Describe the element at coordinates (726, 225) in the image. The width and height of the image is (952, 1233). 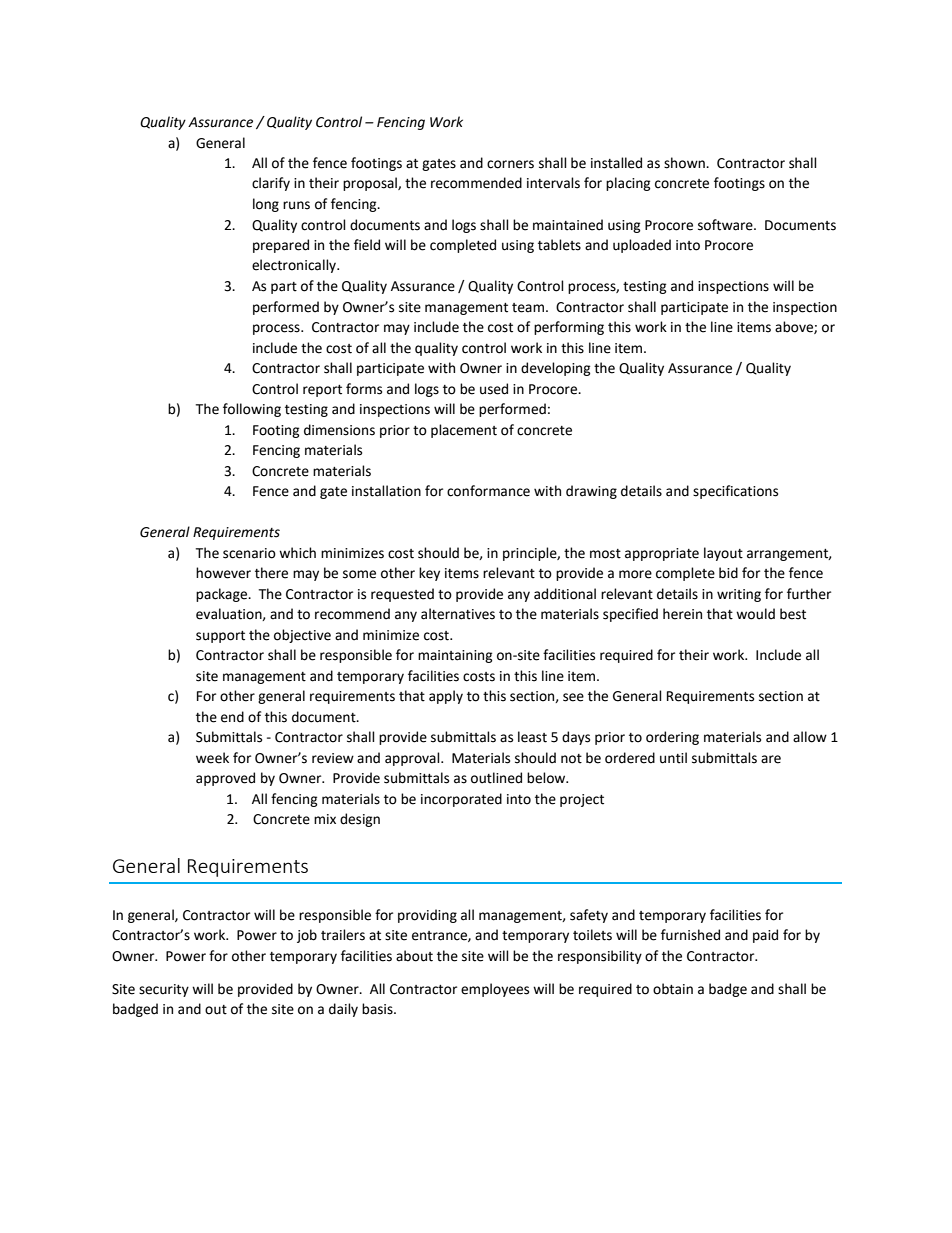
I see `software` at that location.
